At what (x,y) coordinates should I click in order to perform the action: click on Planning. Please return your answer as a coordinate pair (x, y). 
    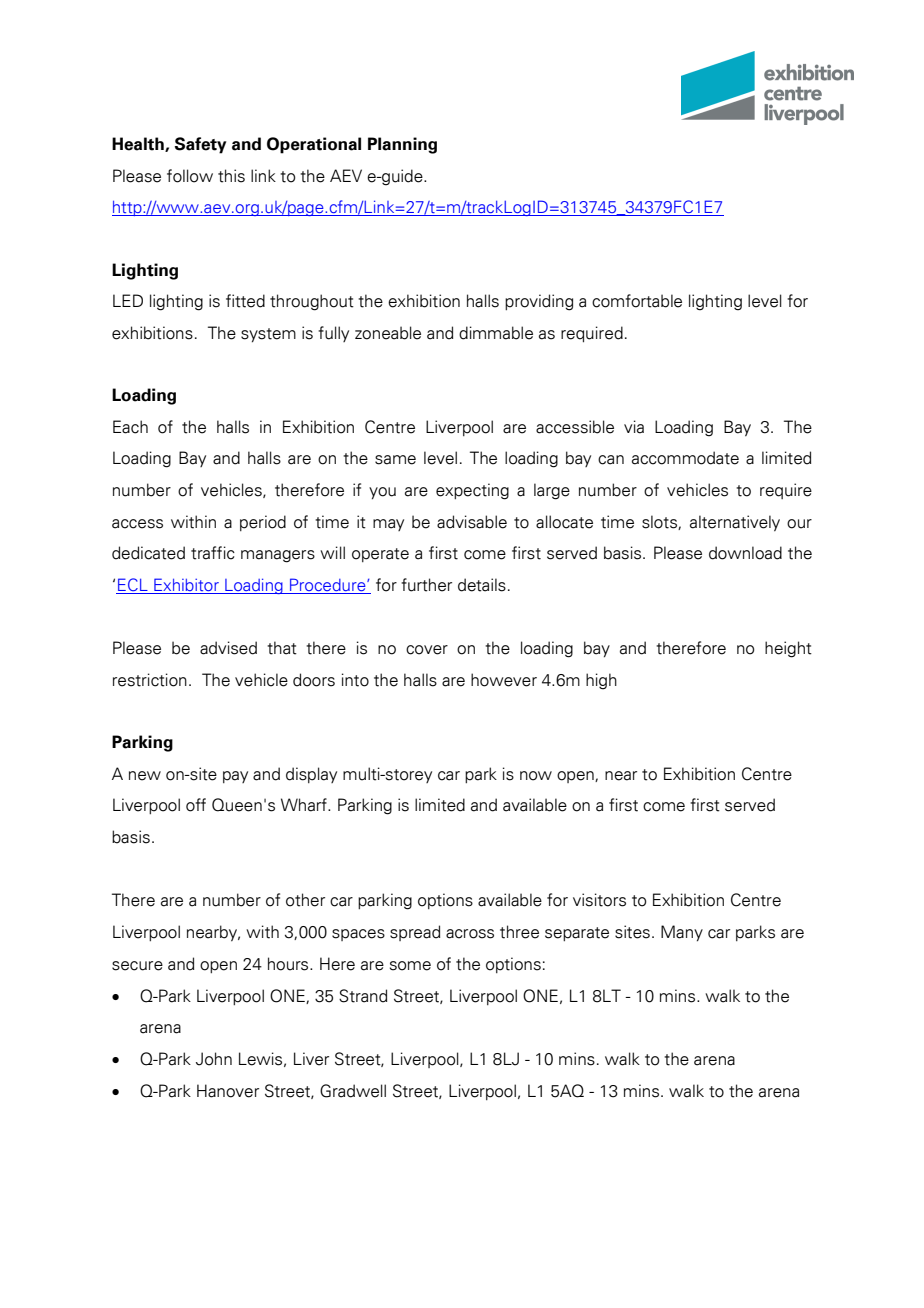
    Looking at the image, I should click on (402, 145).
